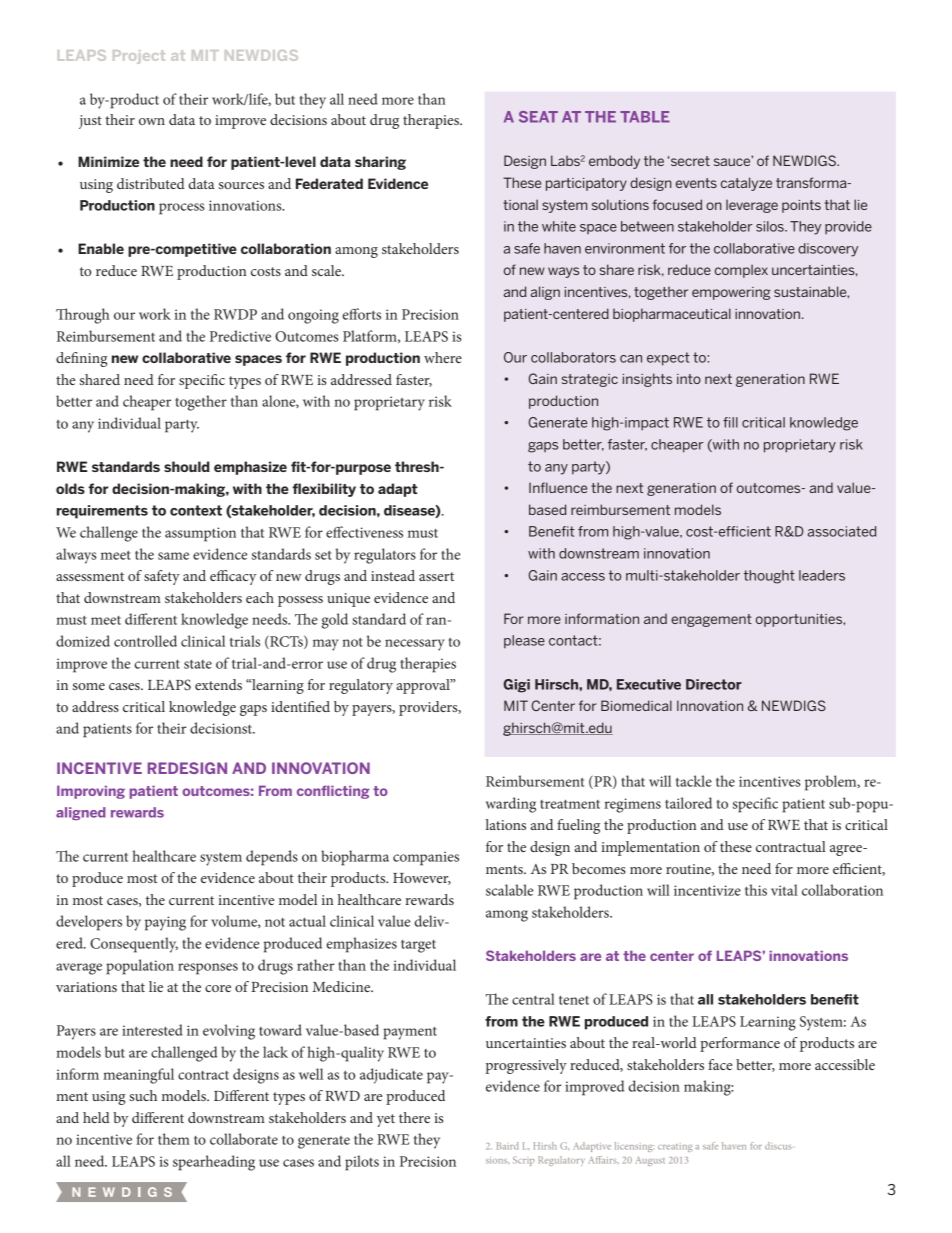  What do you see at coordinates (538, 117) in the image?
I see `SEAT` at bounding box center [538, 117].
